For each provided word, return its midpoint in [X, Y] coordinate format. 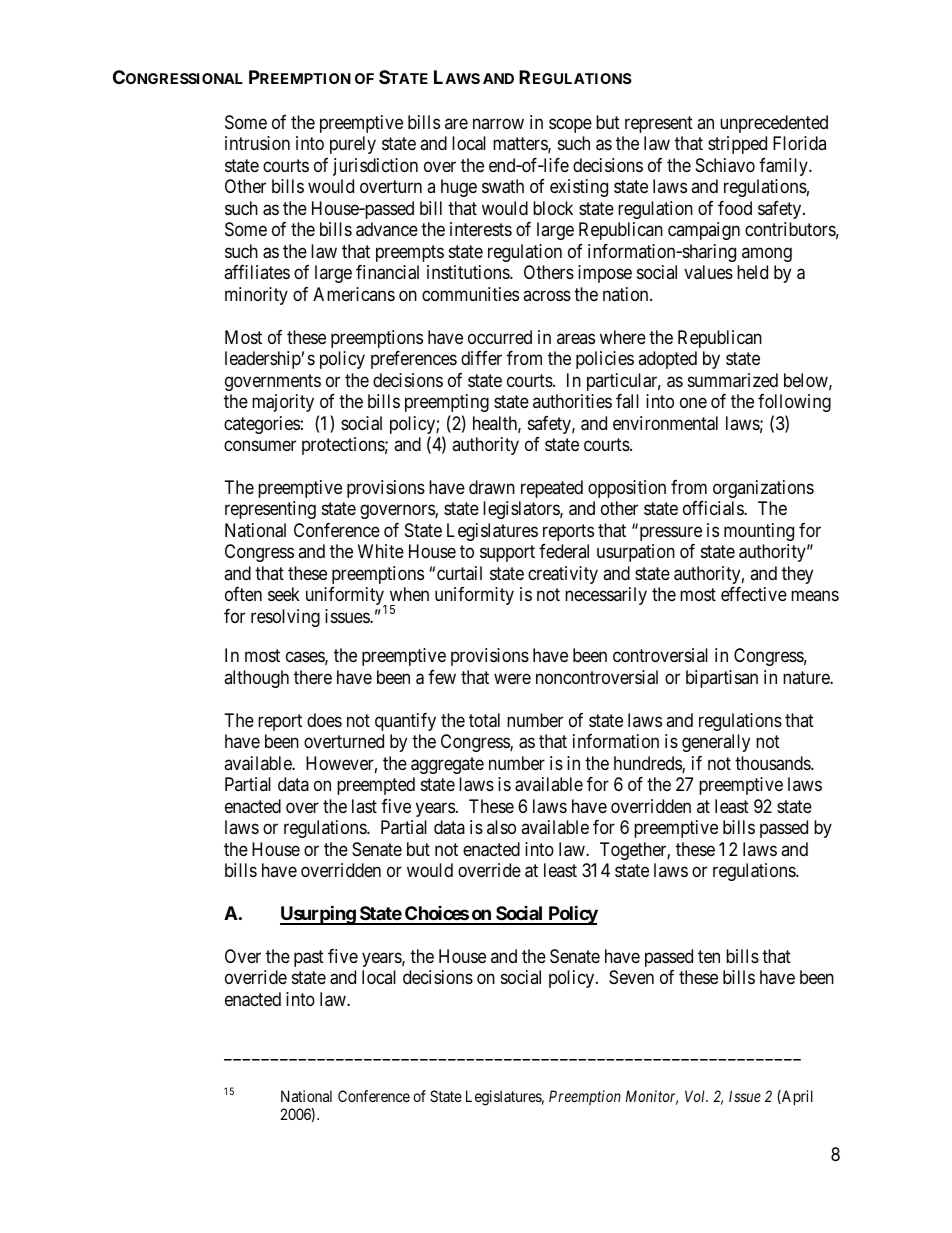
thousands [773, 763]
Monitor [652, 1097]
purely [353, 145]
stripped [737, 145]
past [309, 958]
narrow [498, 123]
